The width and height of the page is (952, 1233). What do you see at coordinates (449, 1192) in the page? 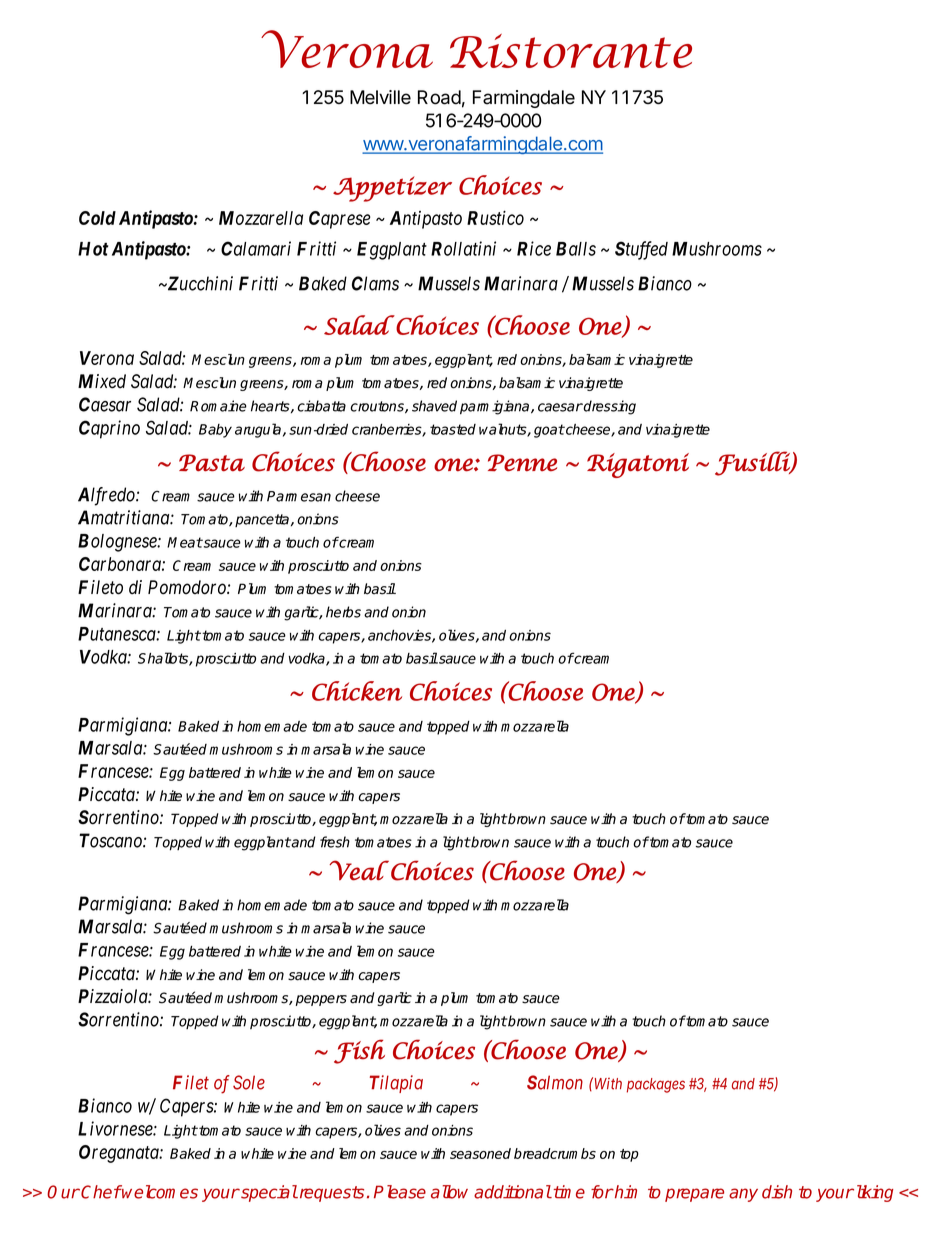
I see `allow` at bounding box center [449, 1192].
